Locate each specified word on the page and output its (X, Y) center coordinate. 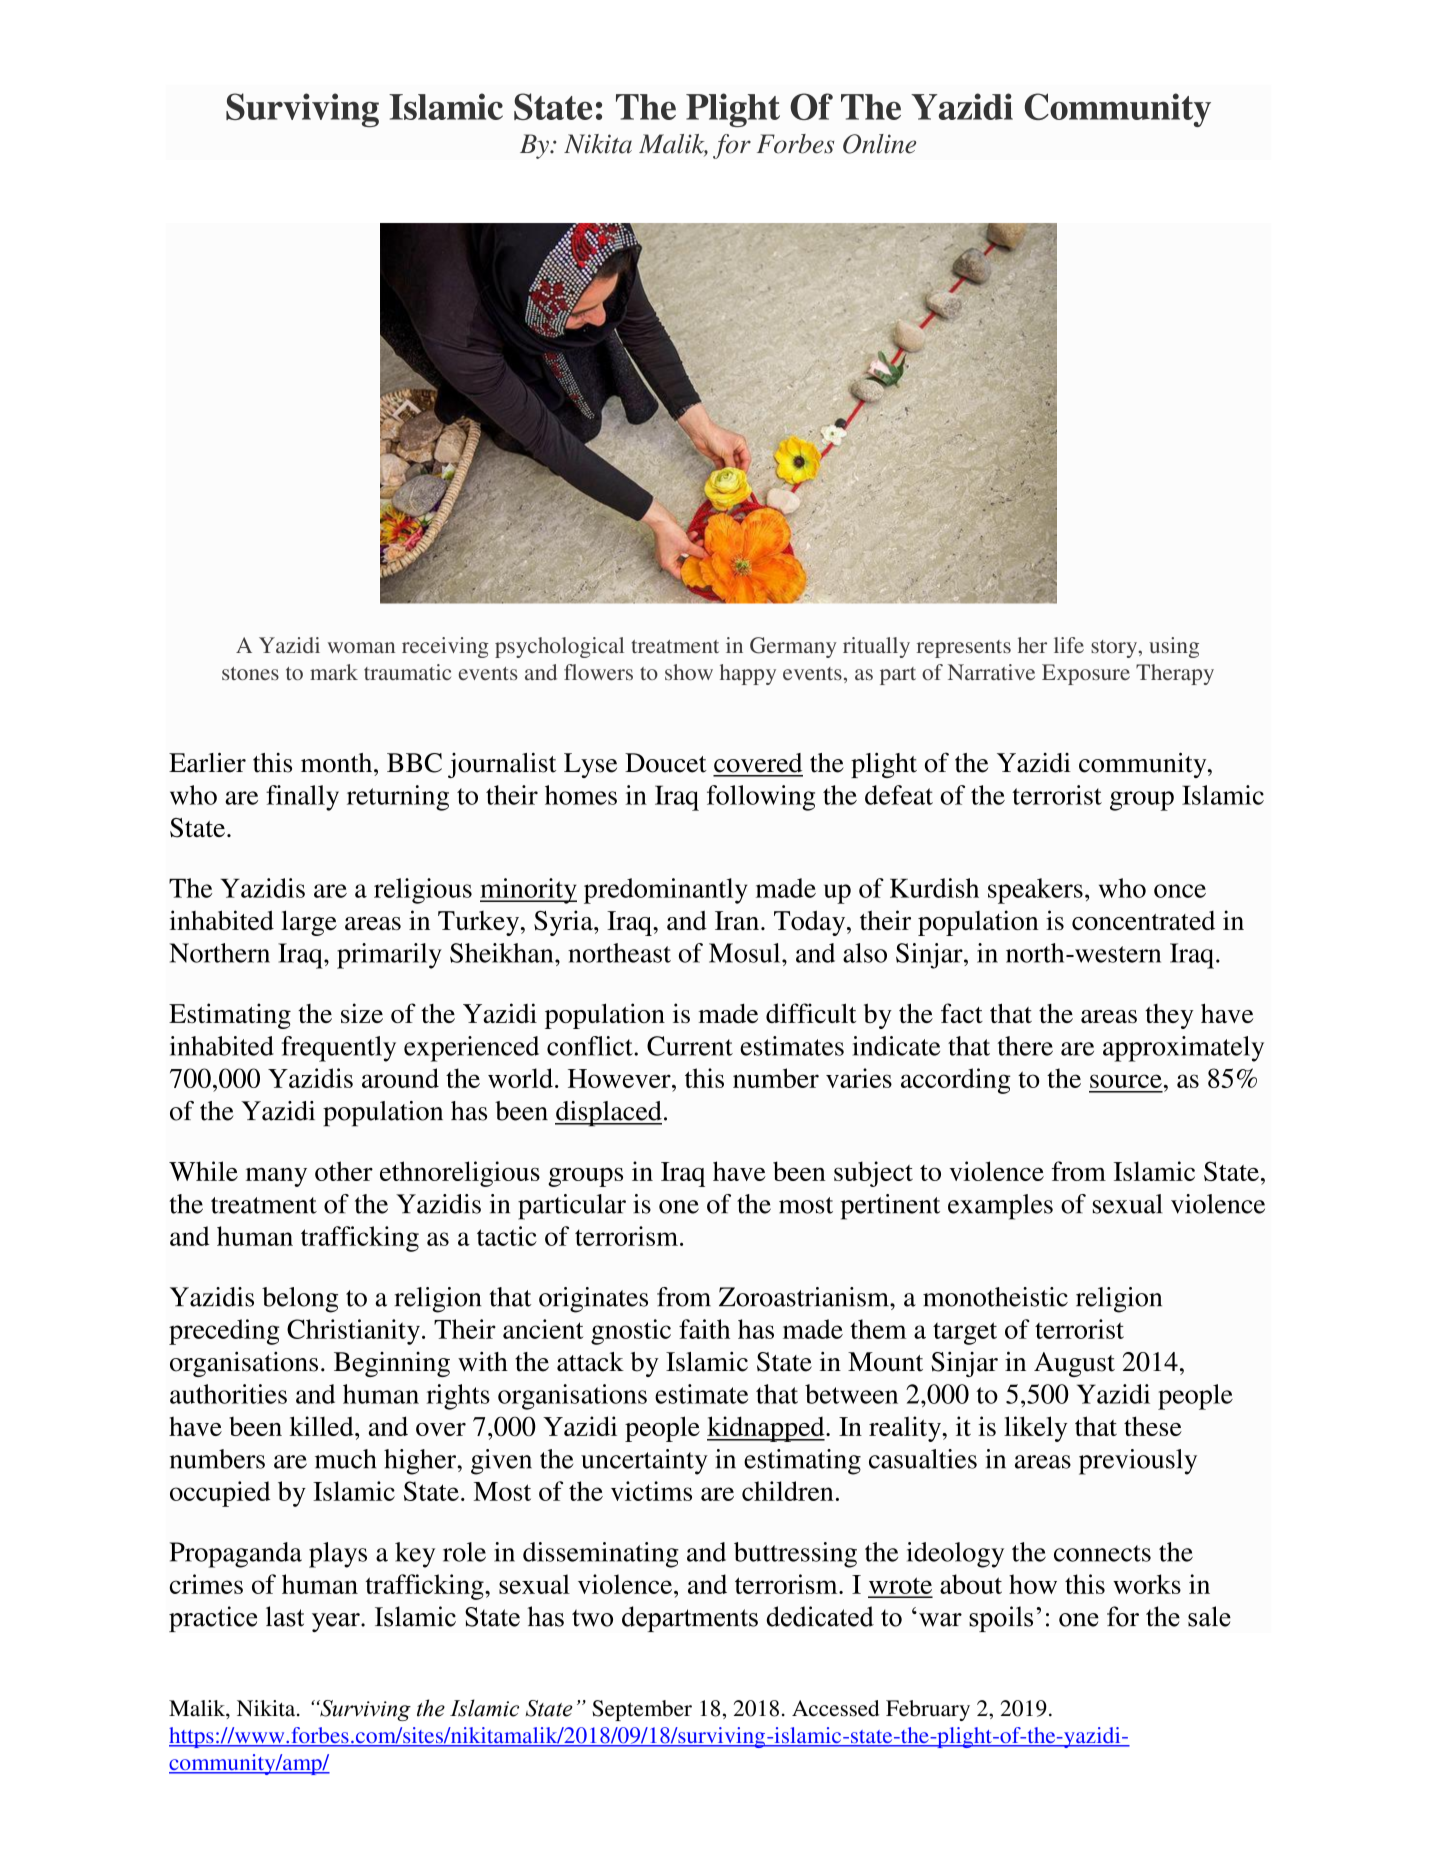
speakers (1035, 891)
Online (879, 144)
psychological (559, 647)
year (337, 1622)
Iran (737, 920)
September (642, 1710)
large (309, 923)
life (1069, 645)
